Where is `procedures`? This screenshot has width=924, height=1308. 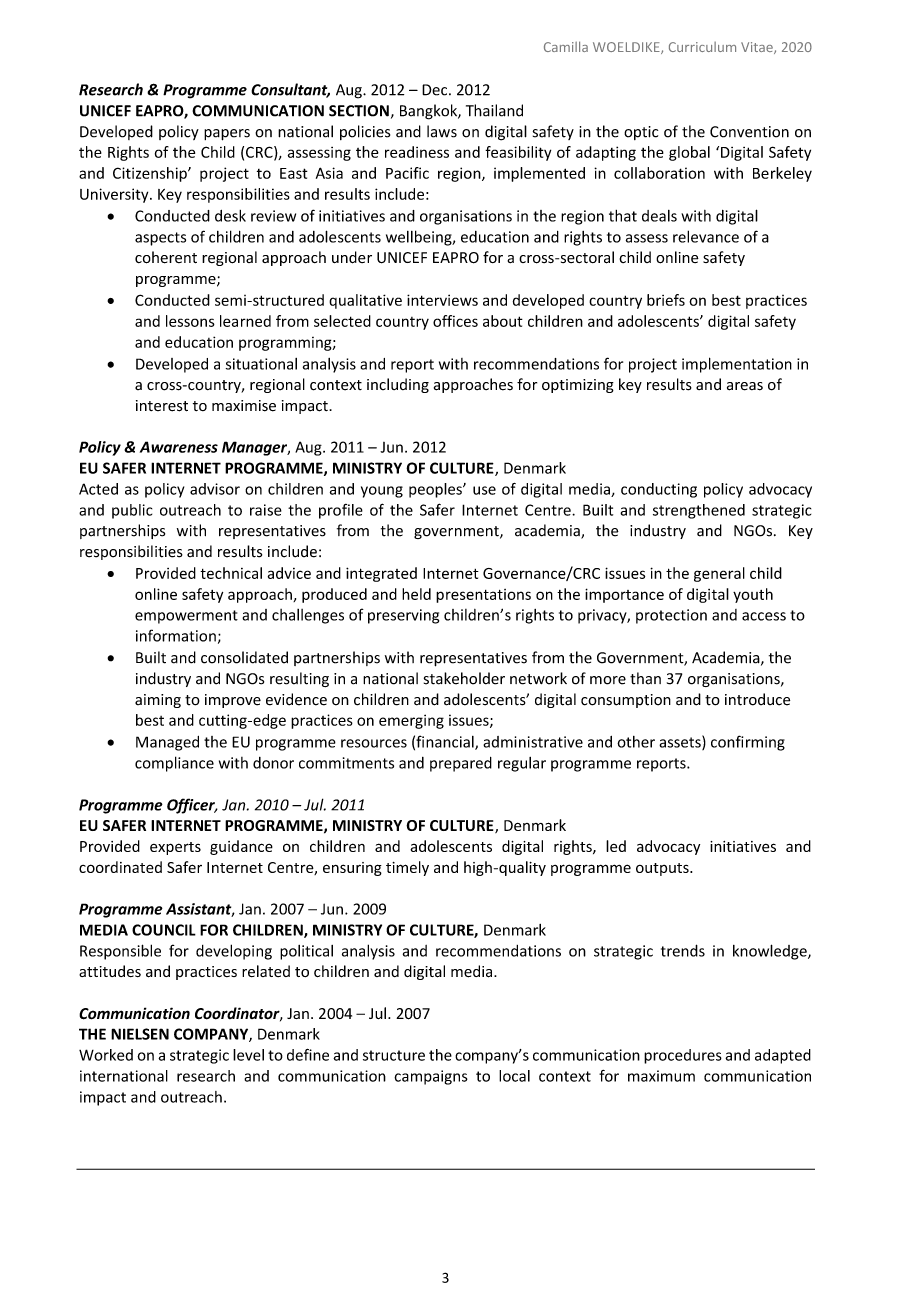
procedures is located at coordinates (683, 1056).
